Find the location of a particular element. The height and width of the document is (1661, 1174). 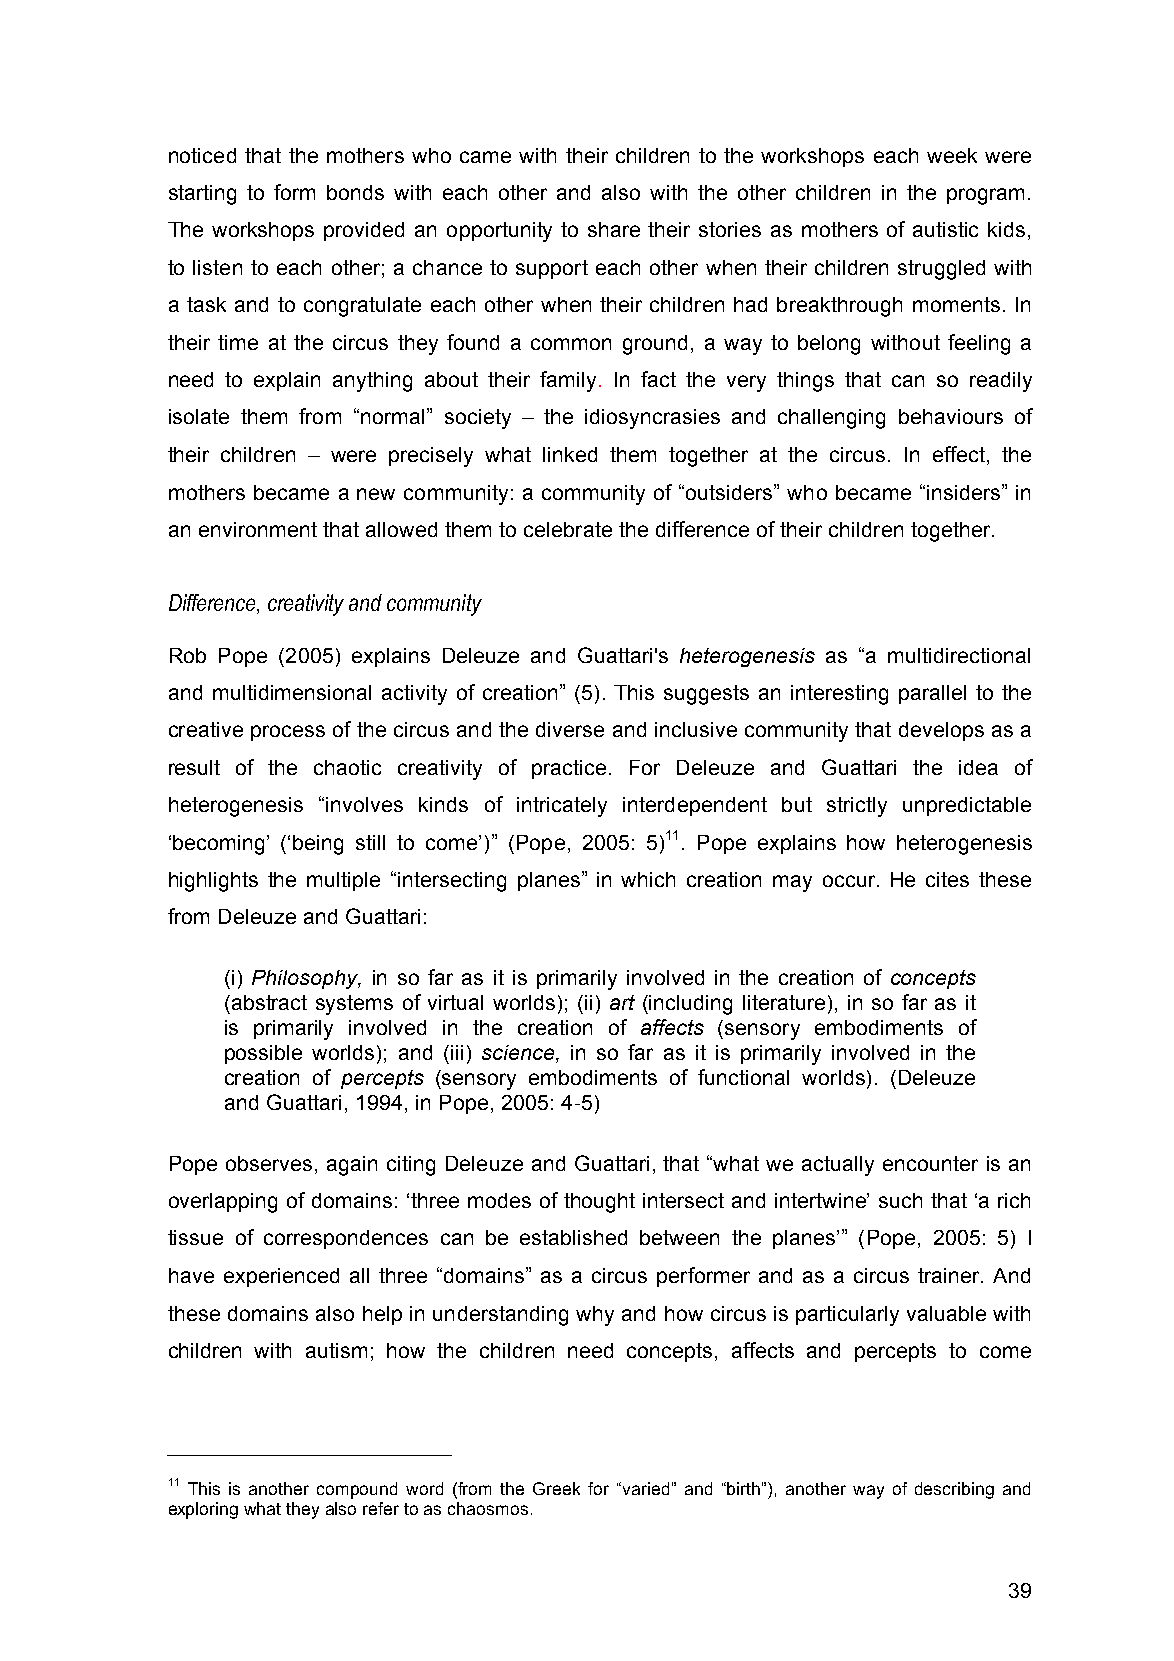

science is located at coordinates (519, 1052).
